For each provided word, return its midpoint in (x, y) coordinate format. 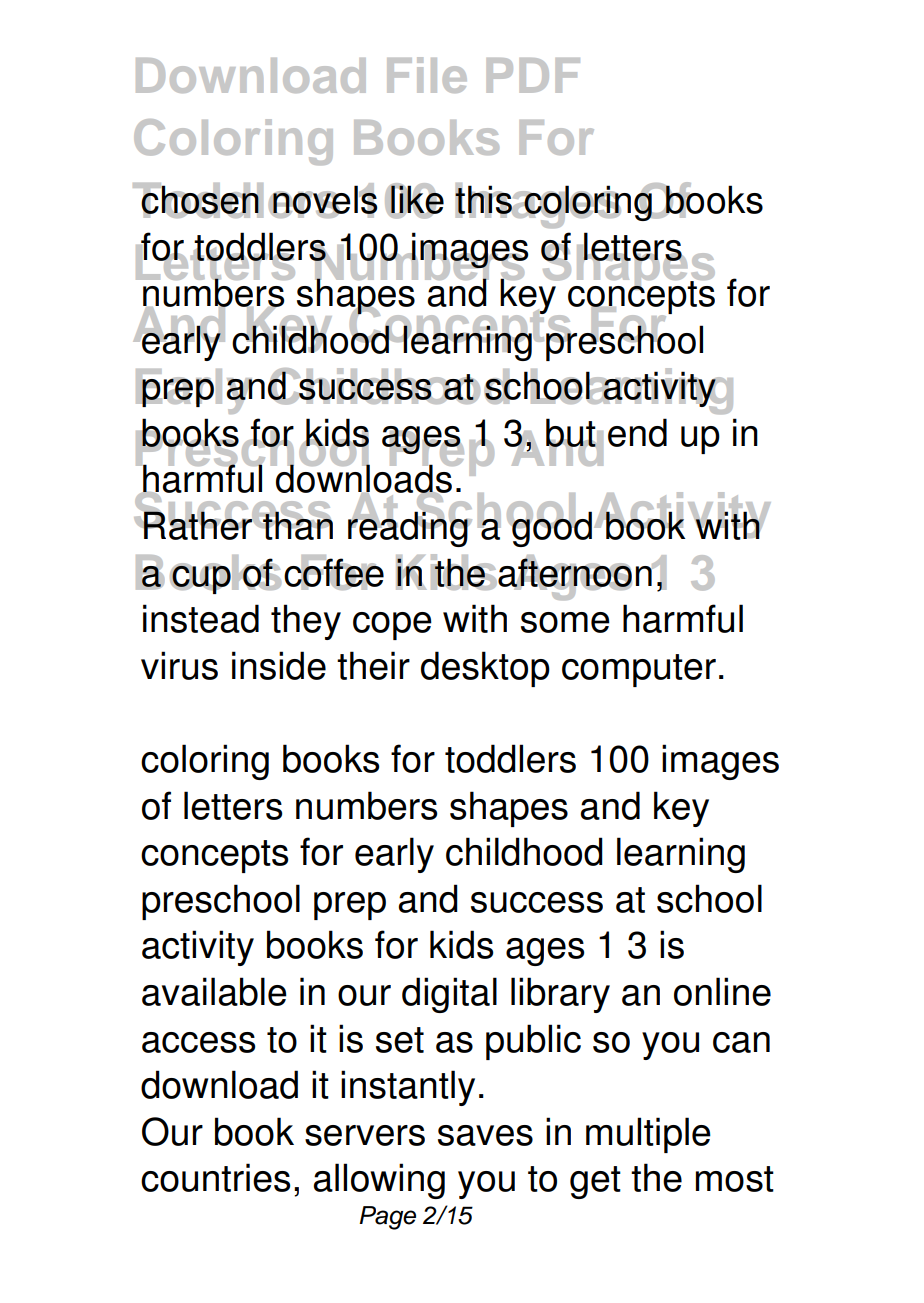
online (722, 991)
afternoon (575, 572)
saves (485, 1135)
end (637, 432)
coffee (334, 572)
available (214, 991)
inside (279, 665)
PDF (533, 75)
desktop (485, 669)
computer (639, 670)
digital (449, 995)
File (427, 75)
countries (215, 1177)
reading (409, 528)
